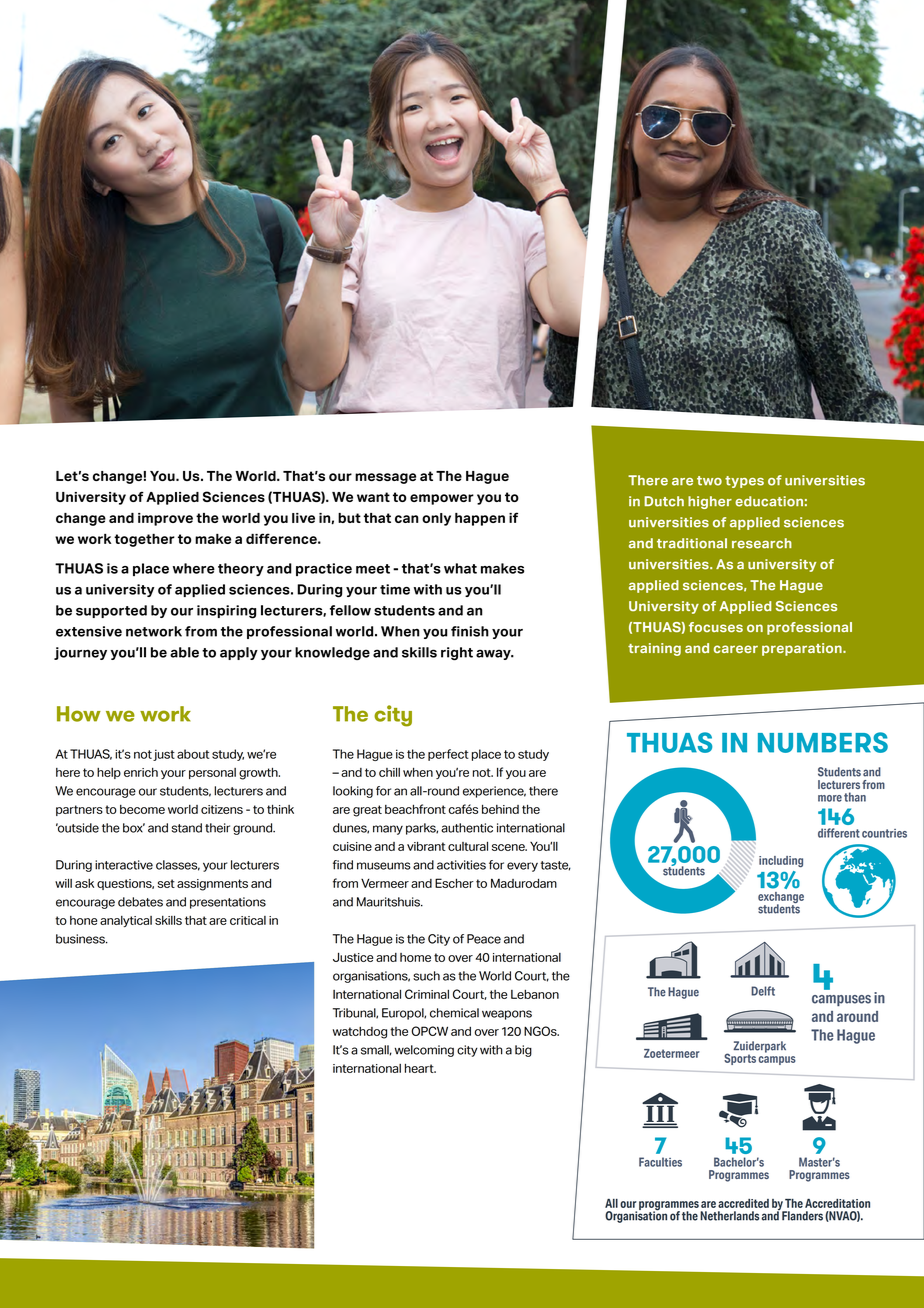  I want to click on preparation, so click(803, 649).
